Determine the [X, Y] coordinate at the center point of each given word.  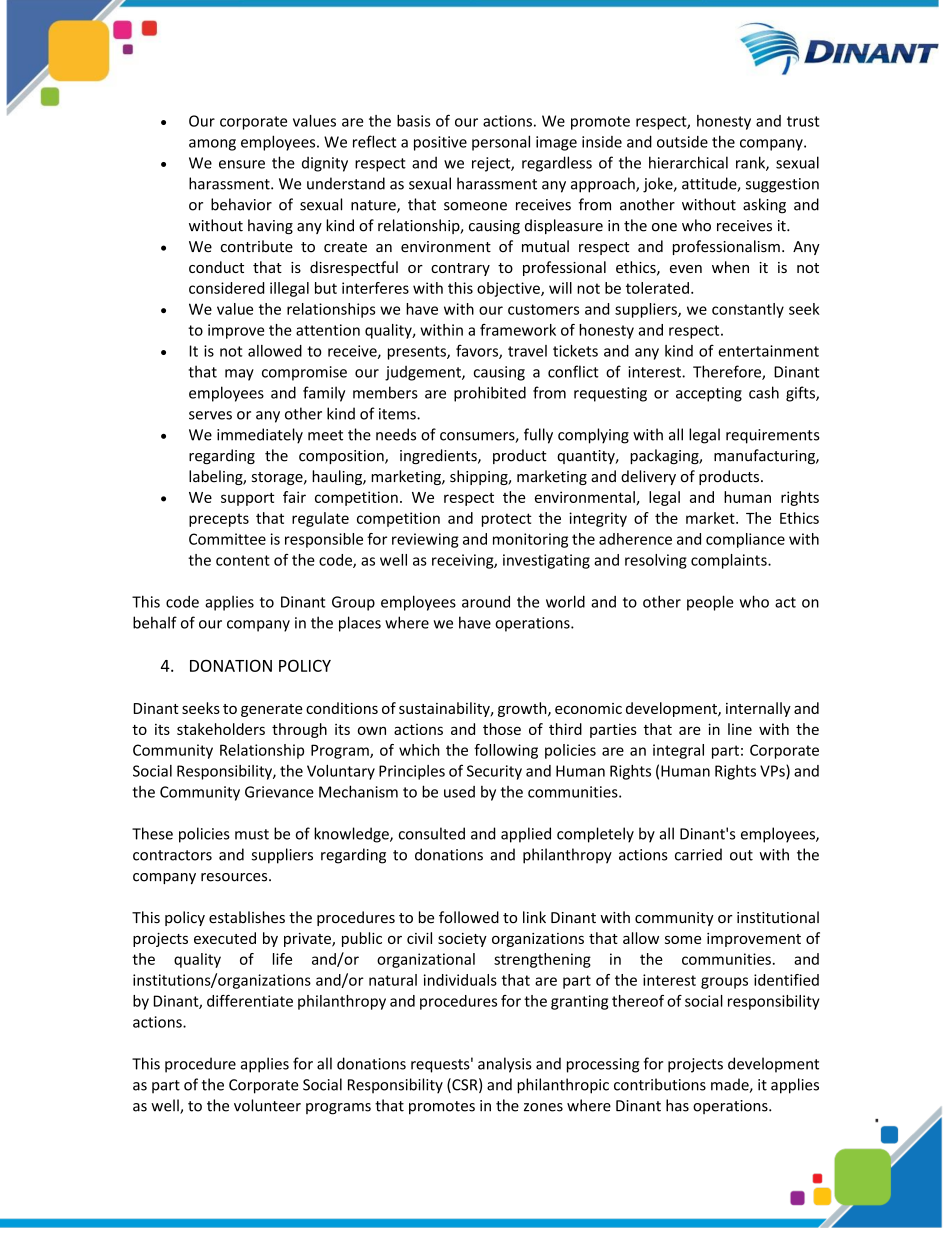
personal [501, 143]
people [710, 603]
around [486, 601]
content [243, 560]
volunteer [267, 1105]
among [212, 145]
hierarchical [688, 162]
